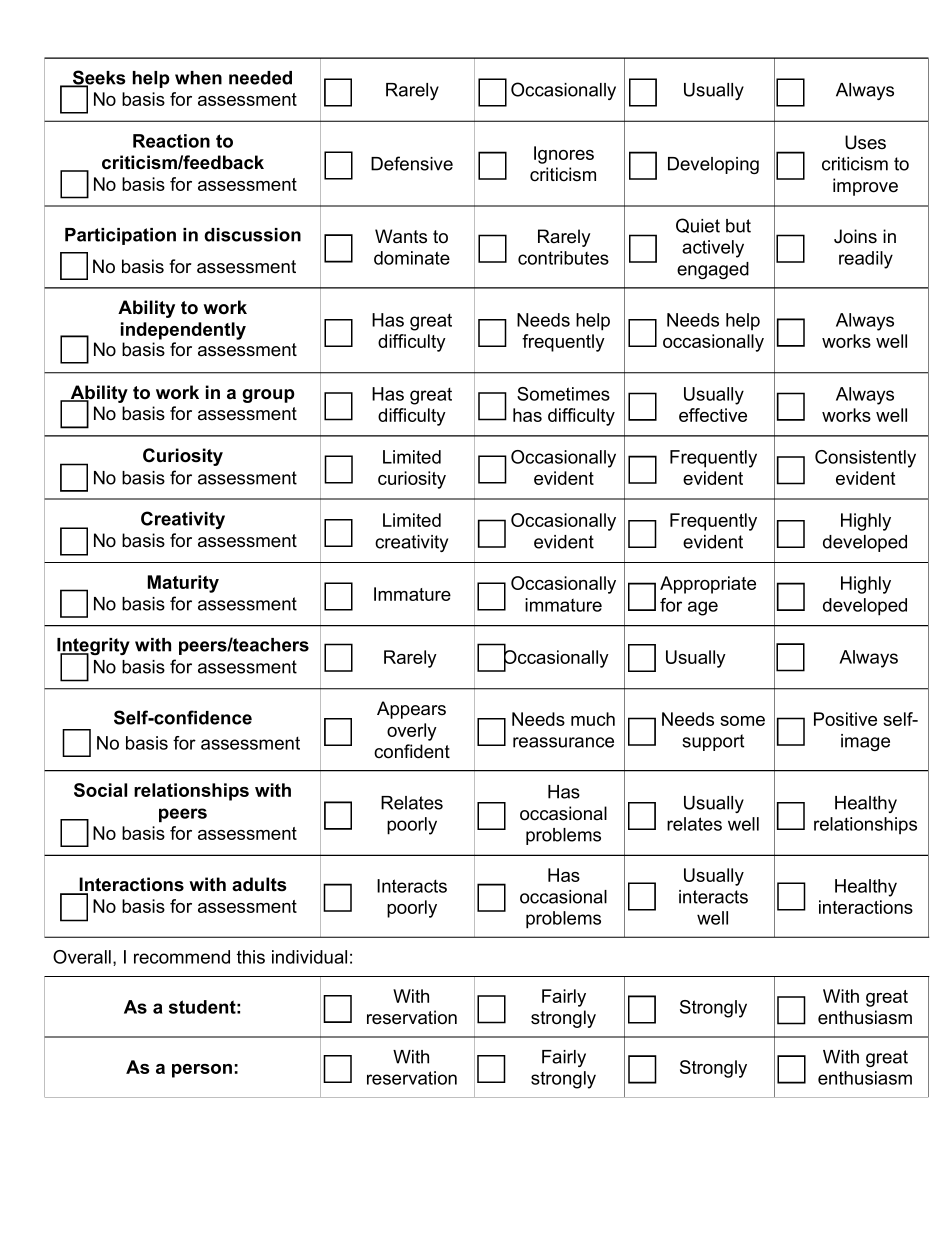 The width and height of the screenshot is (952, 1233). I want to click on Integrity, so click(93, 648).
